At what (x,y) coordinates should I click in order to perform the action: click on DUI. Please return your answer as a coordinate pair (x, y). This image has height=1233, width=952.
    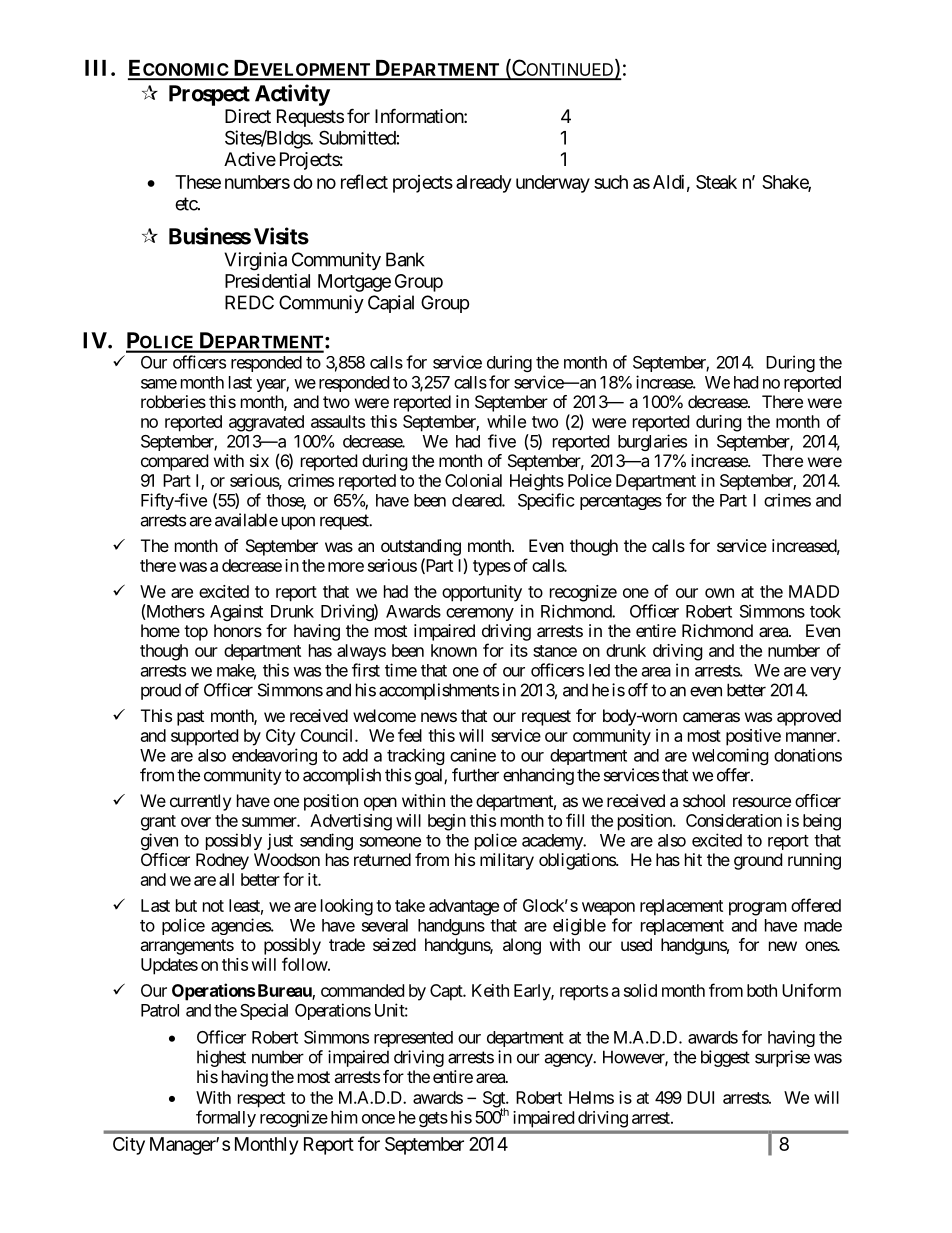
    Looking at the image, I should click on (700, 1097).
